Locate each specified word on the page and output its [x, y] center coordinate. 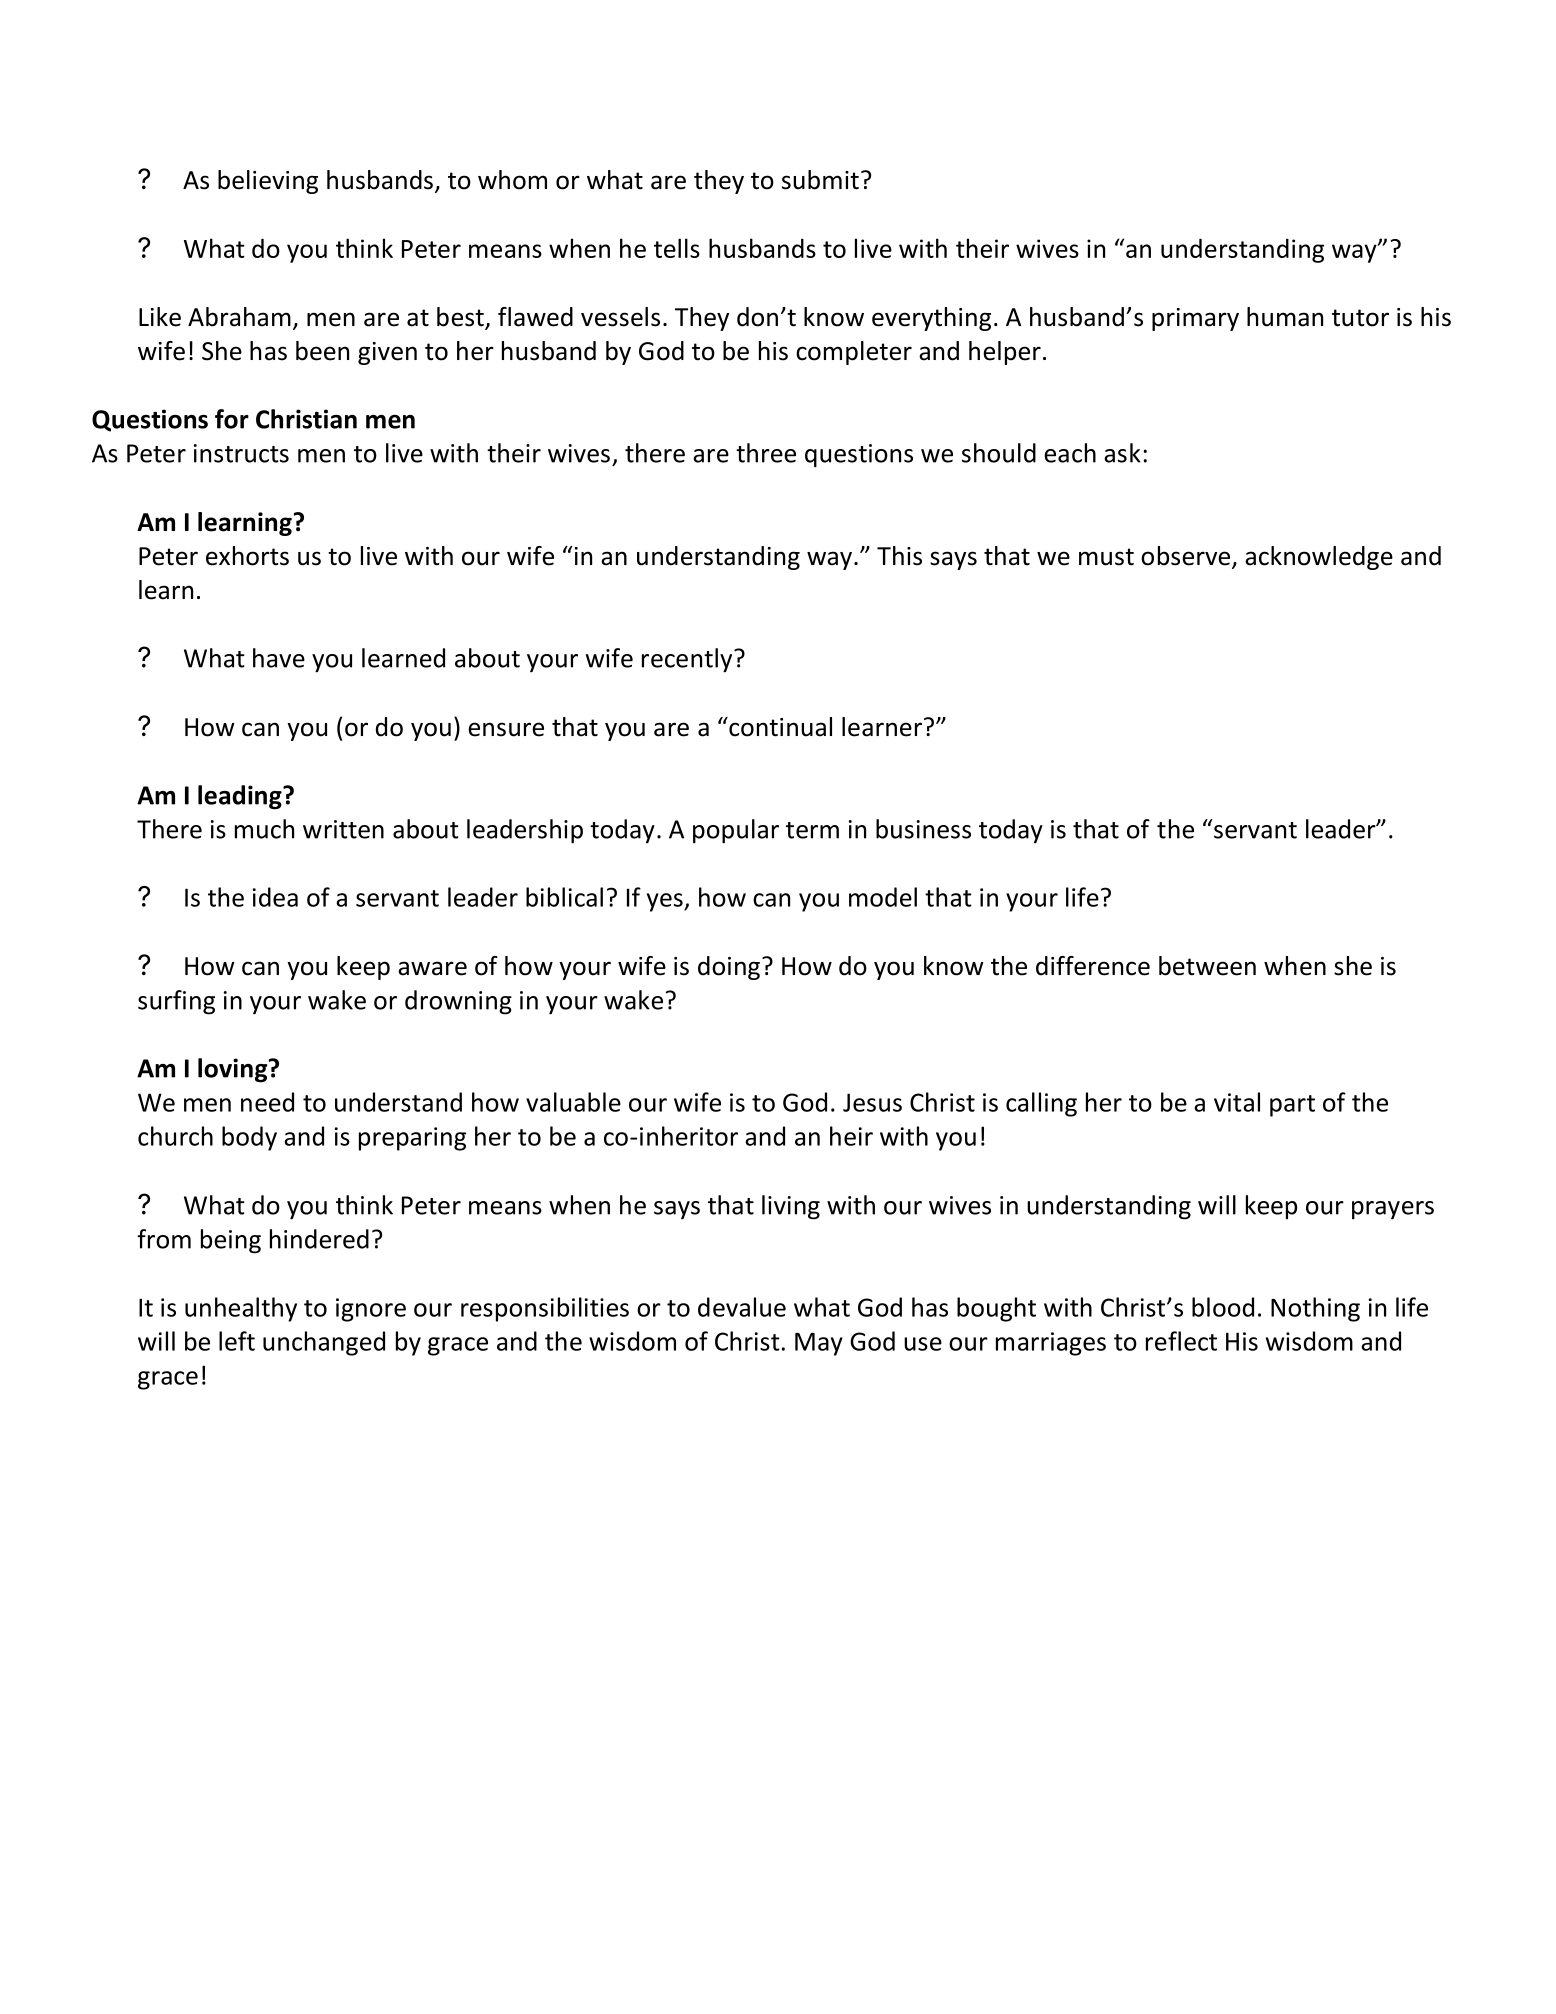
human [1285, 317]
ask [1122, 453]
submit [820, 180]
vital [1237, 1102]
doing [730, 968]
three [766, 453]
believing [268, 182]
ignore [371, 1310]
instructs [241, 453]
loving [234, 1070]
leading [241, 797]
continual [779, 727]
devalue [742, 1307]
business [923, 829]
